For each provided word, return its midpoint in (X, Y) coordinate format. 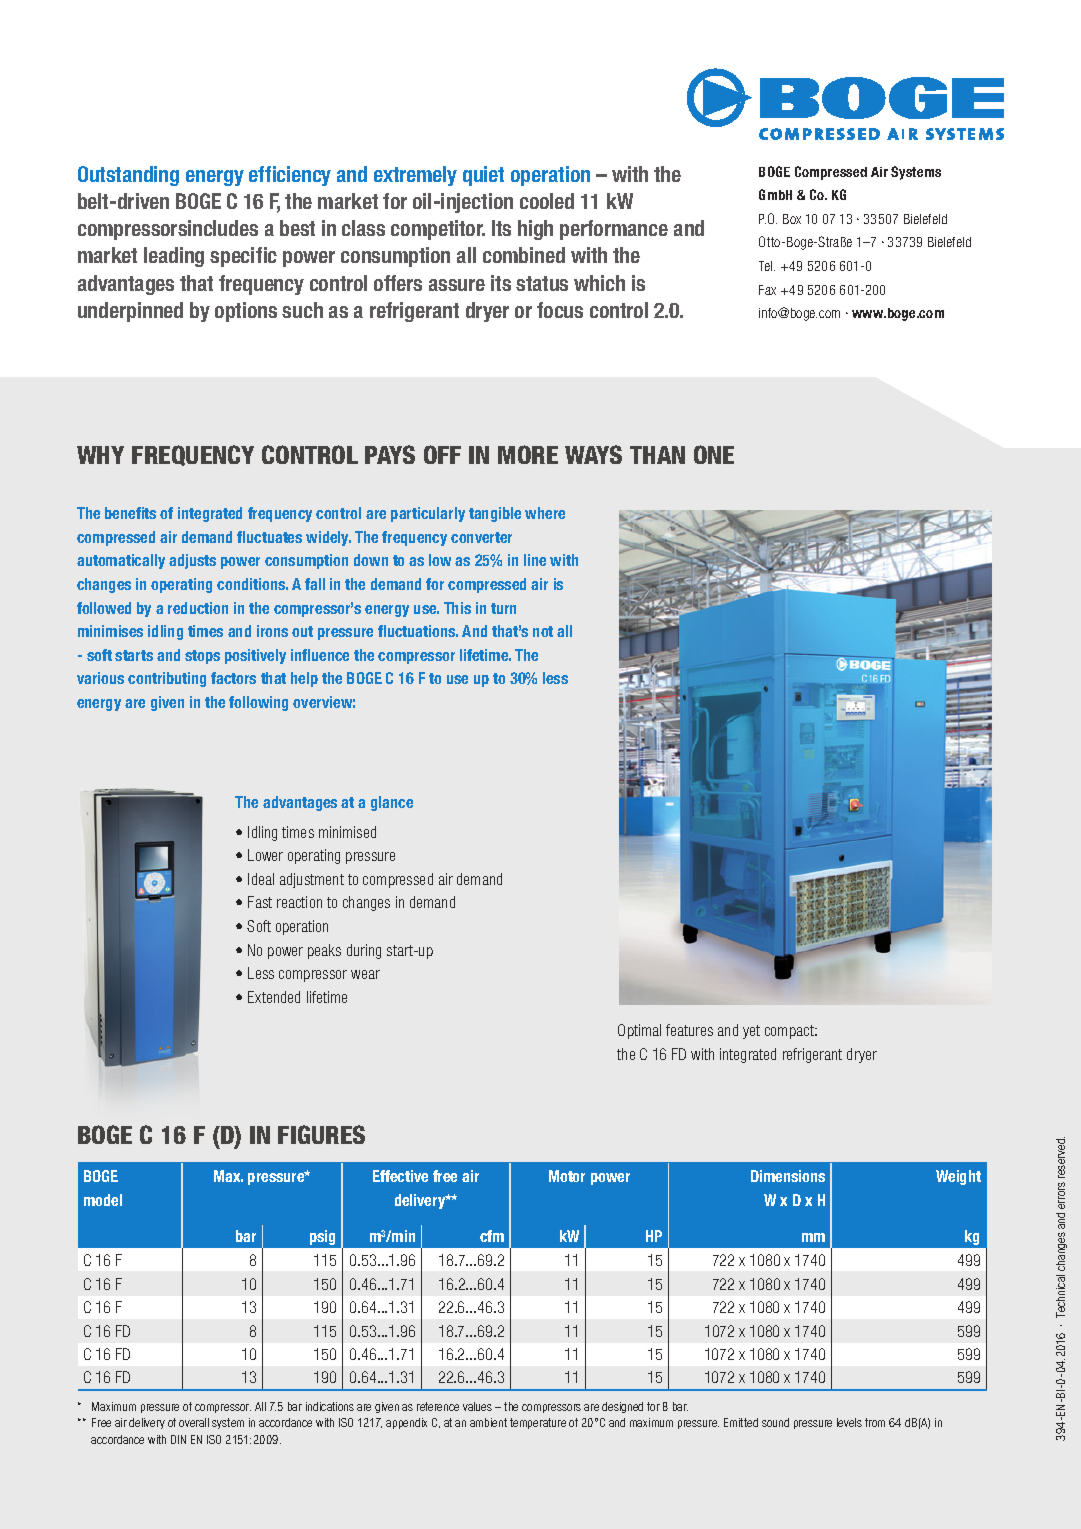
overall (194, 1422)
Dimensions (788, 1176)
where (545, 513)
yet (751, 1032)
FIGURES (321, 1134)
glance (392, 803)
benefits (130, 513)
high (535, 230)
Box (792, 219)
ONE (714, 454)
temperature (538, 1423)
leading (174, 257)
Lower (265, 855)
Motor (567, 1176)
